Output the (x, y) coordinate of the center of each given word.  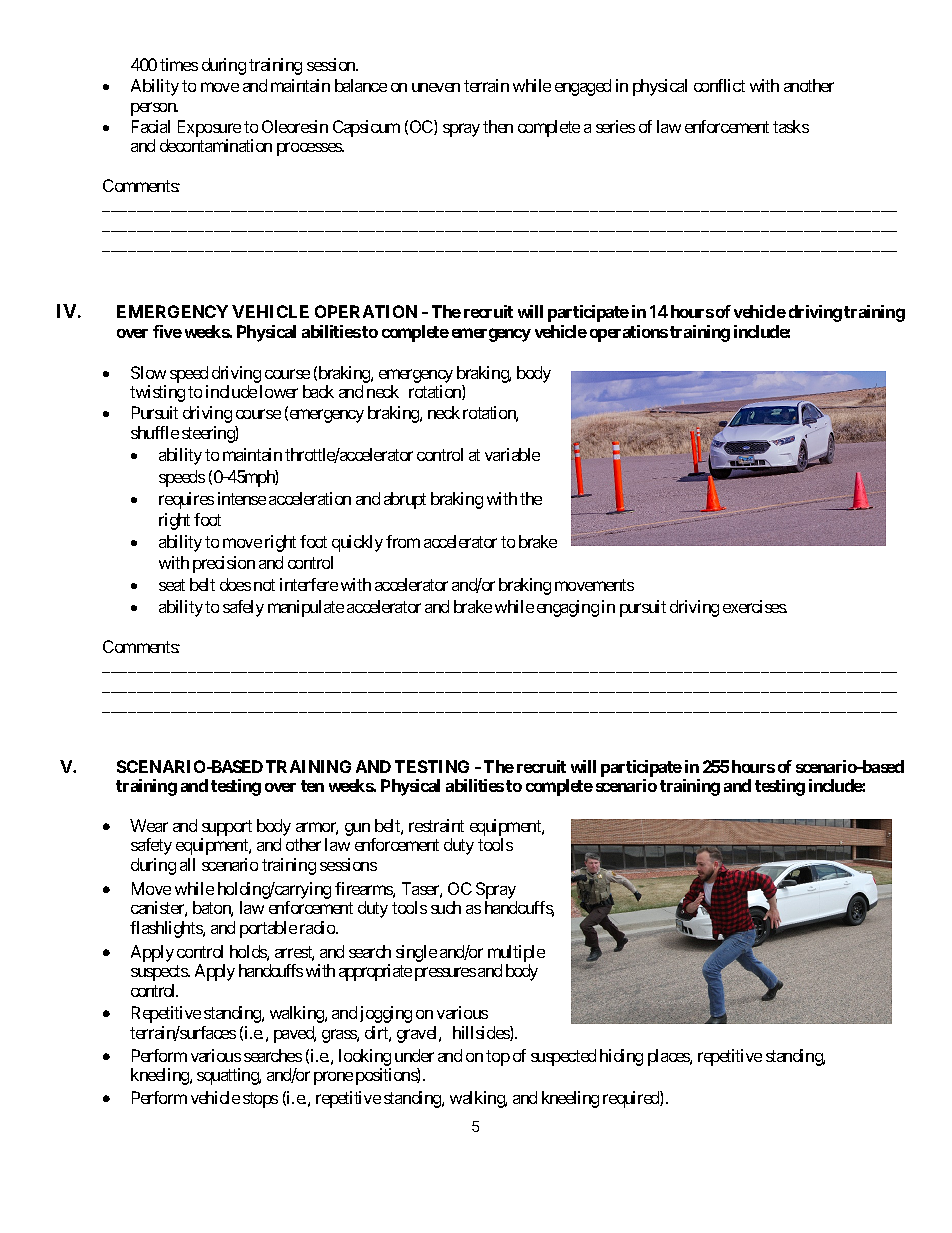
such (446, 907)
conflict (719, 85)
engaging (568, 608)
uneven (436, 87)
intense (242, 498)
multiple (516, 953)
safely (243, 608)
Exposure (209, 128)
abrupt (405, 500)
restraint (436, 825)
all (187, 864)
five (167, 331)
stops (260, 1100)
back (318, 391)
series (615, 126)
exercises (755, 606)
